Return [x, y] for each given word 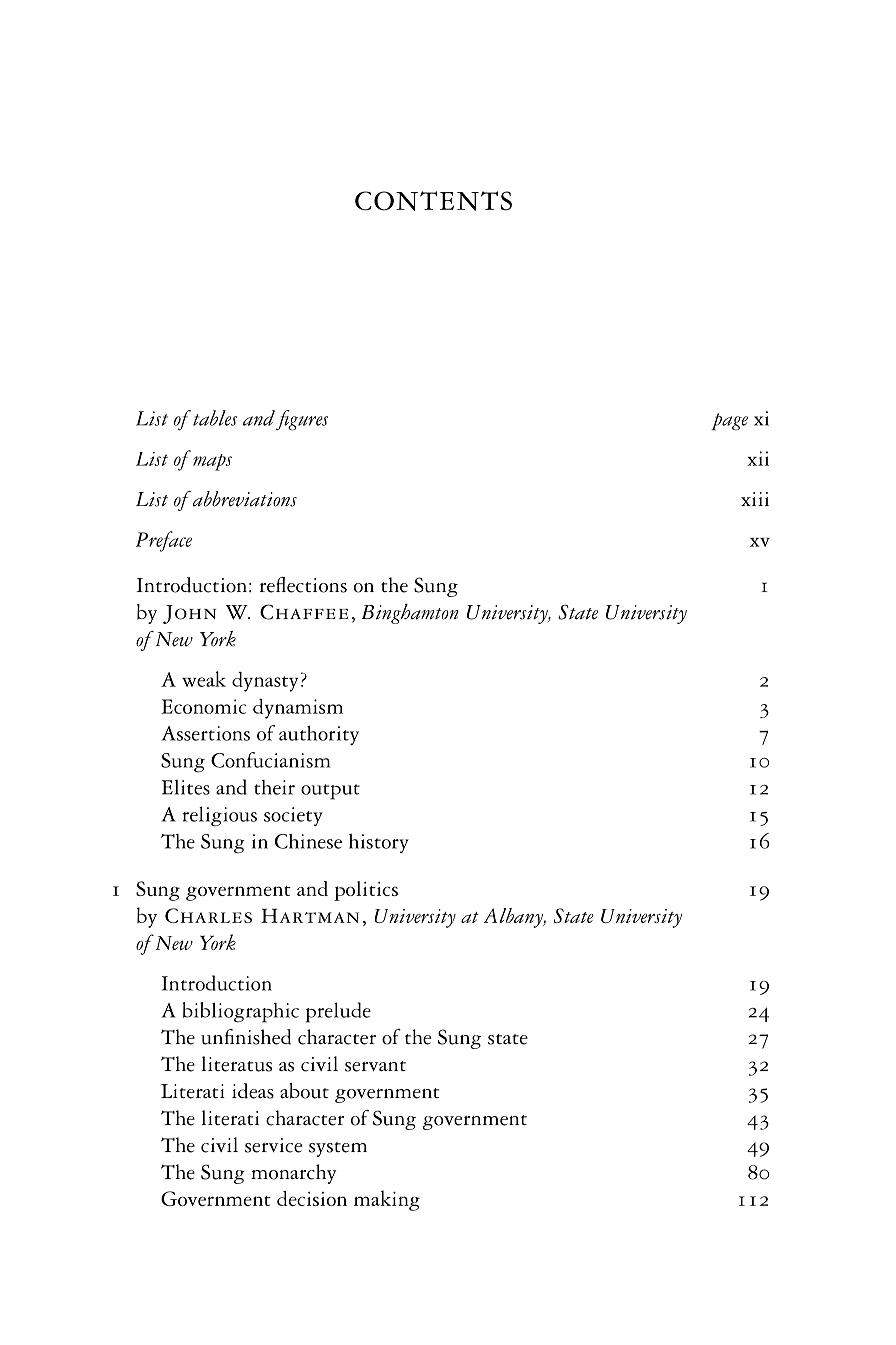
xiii [755, 499]
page [729, 422]
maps [212, 462]
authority [319, 735]
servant [375, 1066]
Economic [204, 706]
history [379, 843]
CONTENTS [433, 201]
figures [302, 420]
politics [366, 891]
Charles [208, 915]
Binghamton [410, 614]
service [273, 1145]
